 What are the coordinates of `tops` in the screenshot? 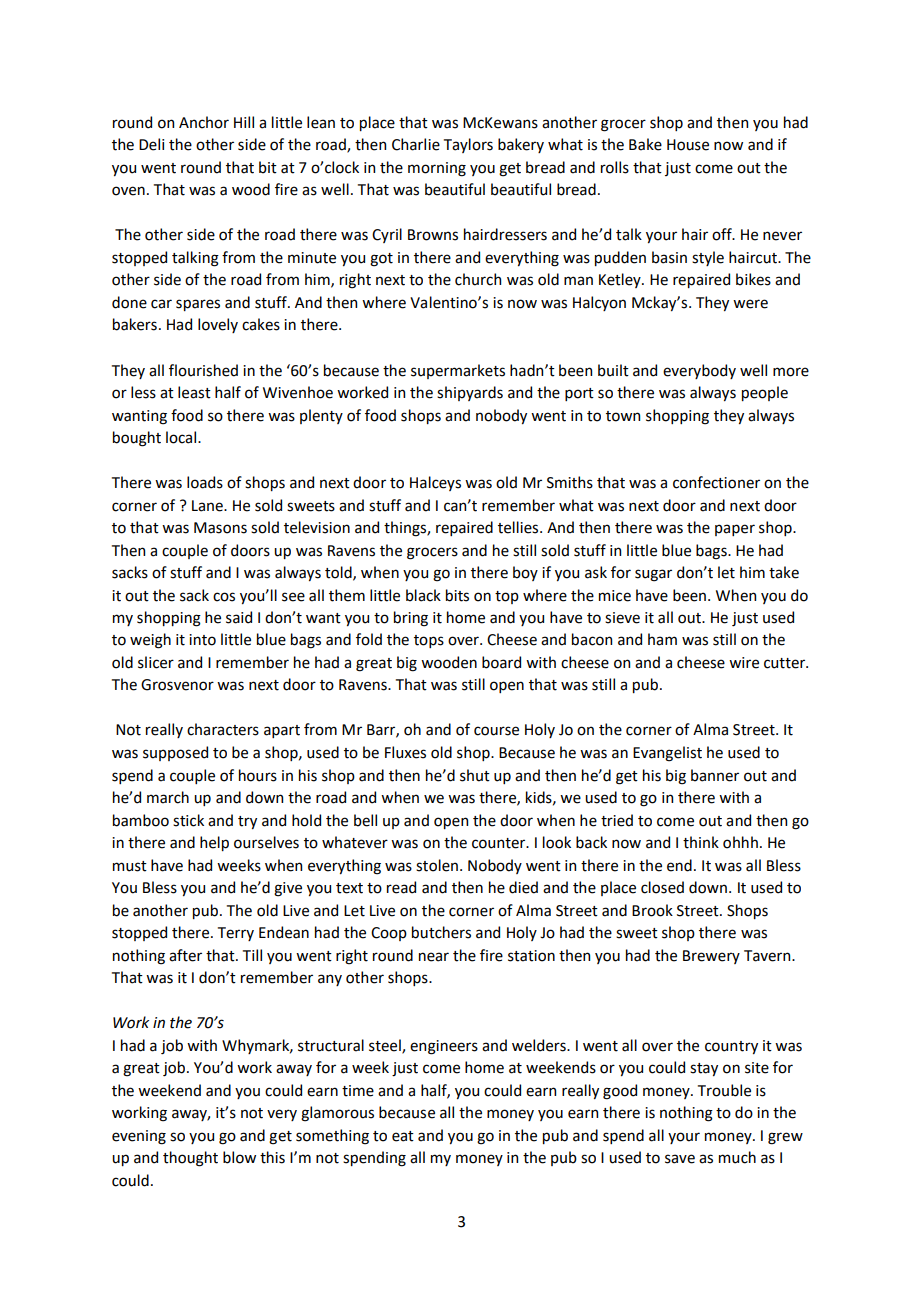 It's located at (429, 641).
